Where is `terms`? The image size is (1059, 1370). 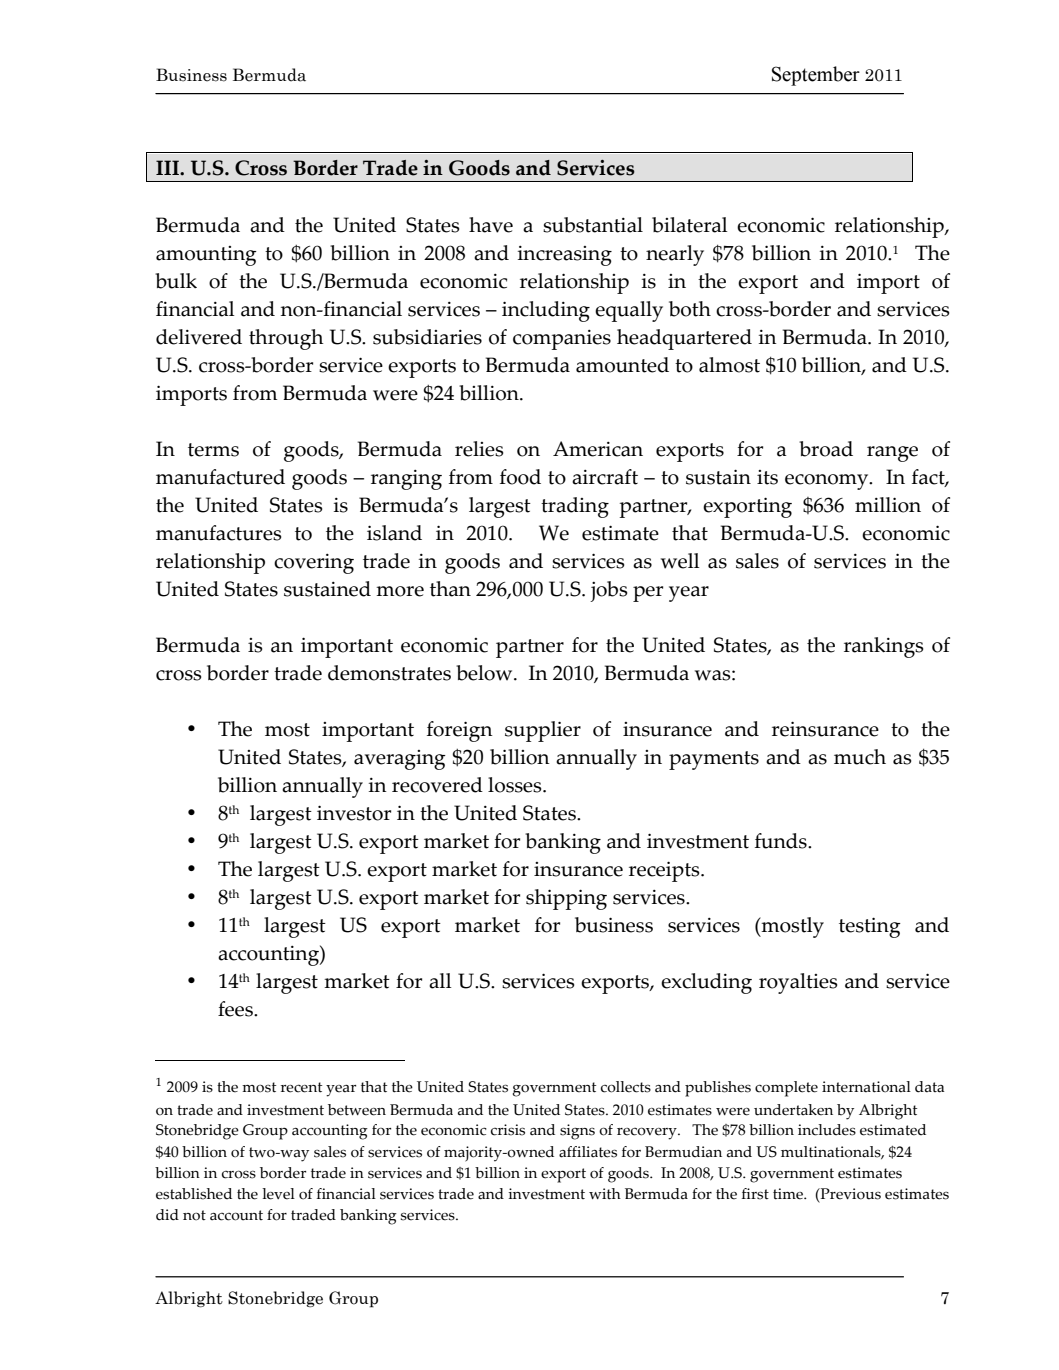 terms is located at coordinates (213, 450).
